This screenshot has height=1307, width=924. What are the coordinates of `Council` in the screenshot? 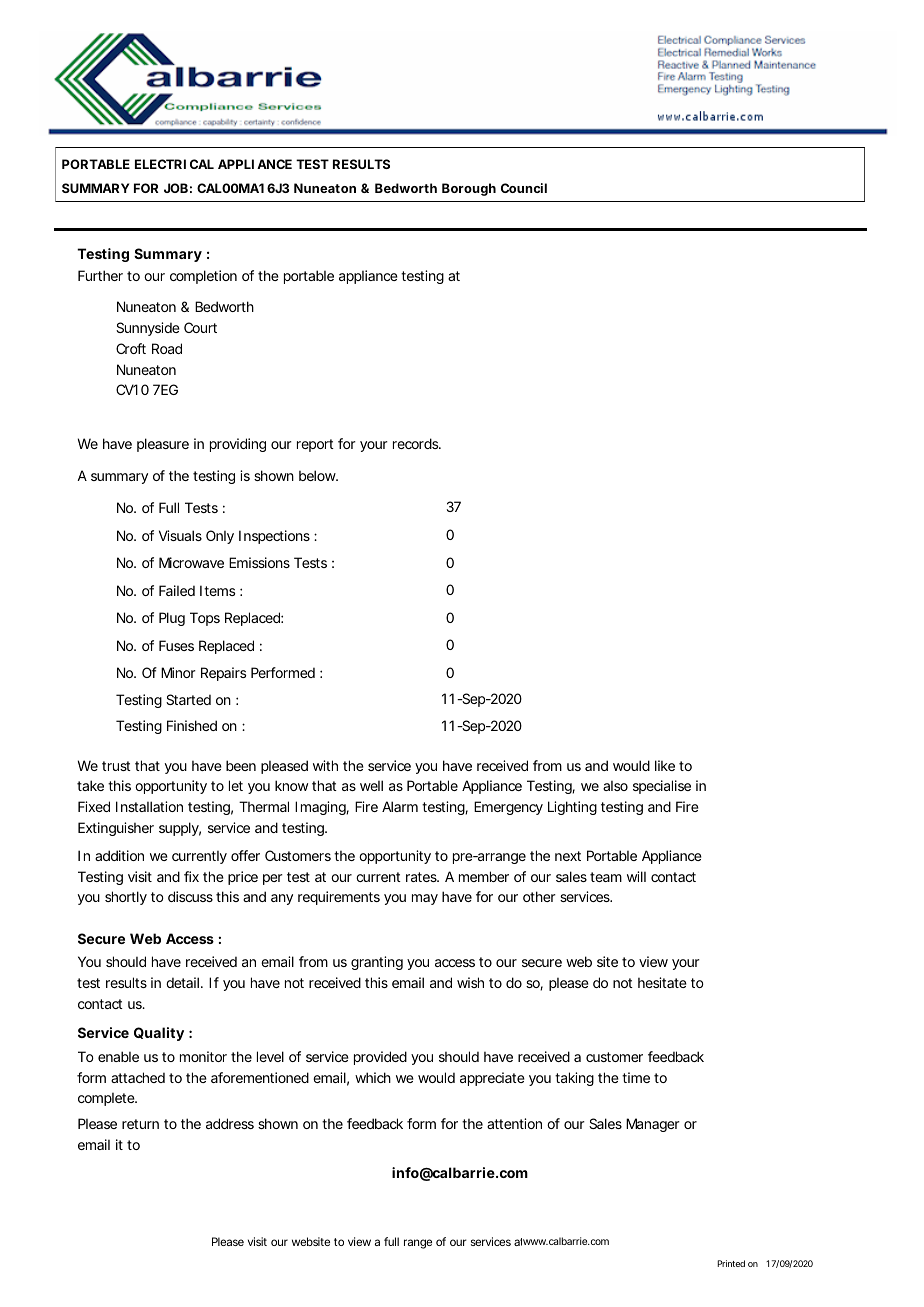 It's located at (524, 188).
